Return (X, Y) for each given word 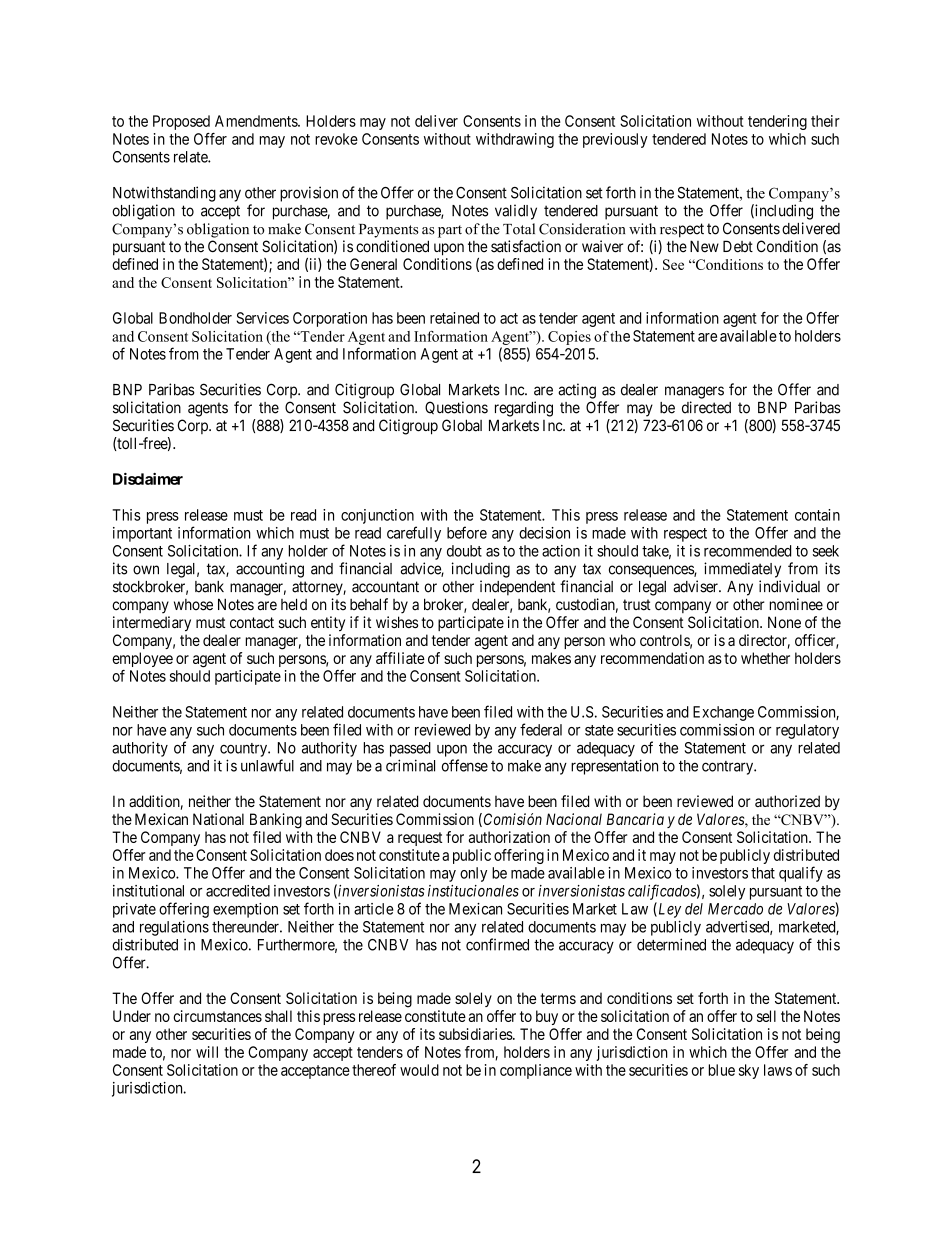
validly (516, 212)
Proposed (181, 122)
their (825, 121)
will (207, 1052)
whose (193, 605)
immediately (742, 570)
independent (517, 588)
